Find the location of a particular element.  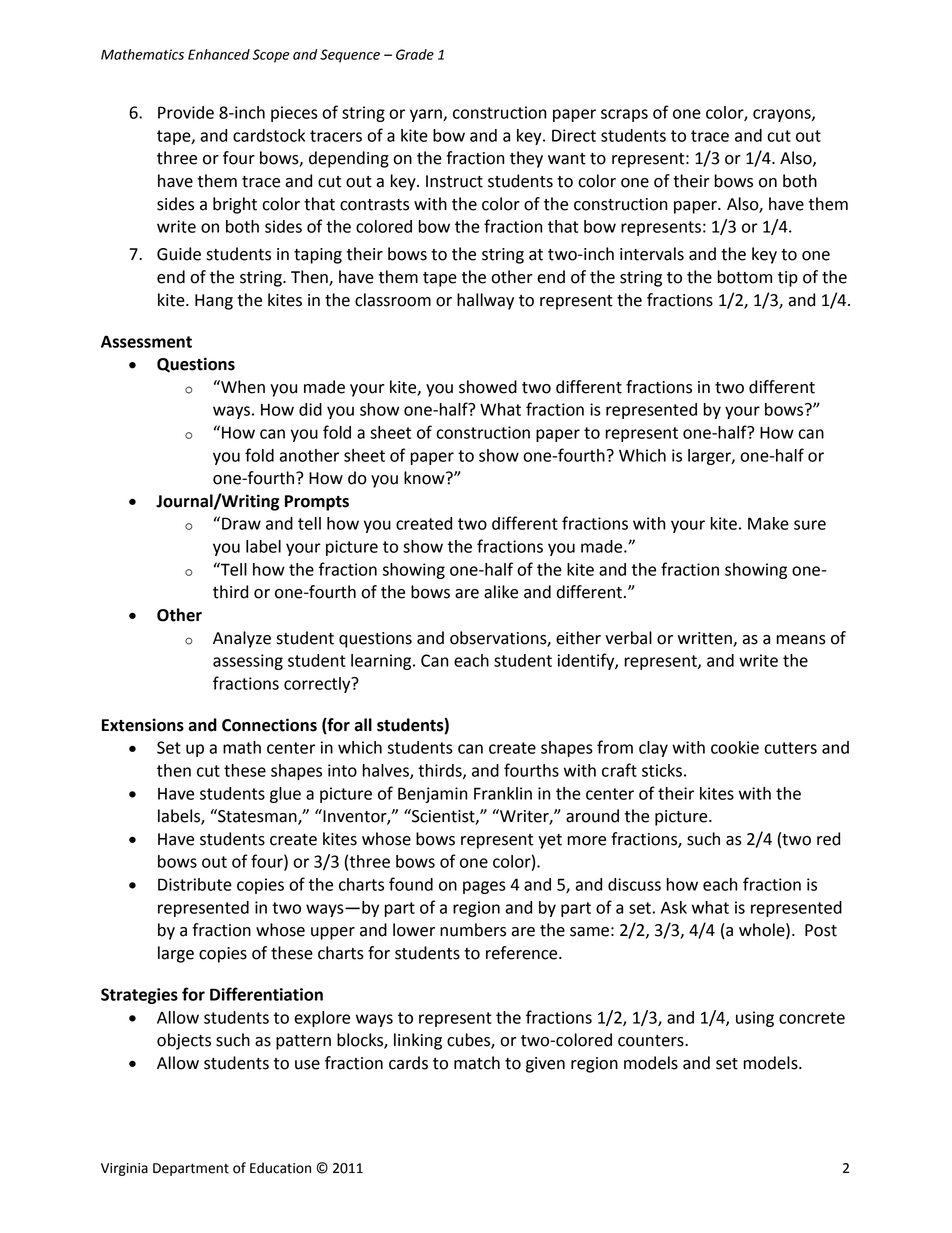

When is located at coordinates (242, 387).
